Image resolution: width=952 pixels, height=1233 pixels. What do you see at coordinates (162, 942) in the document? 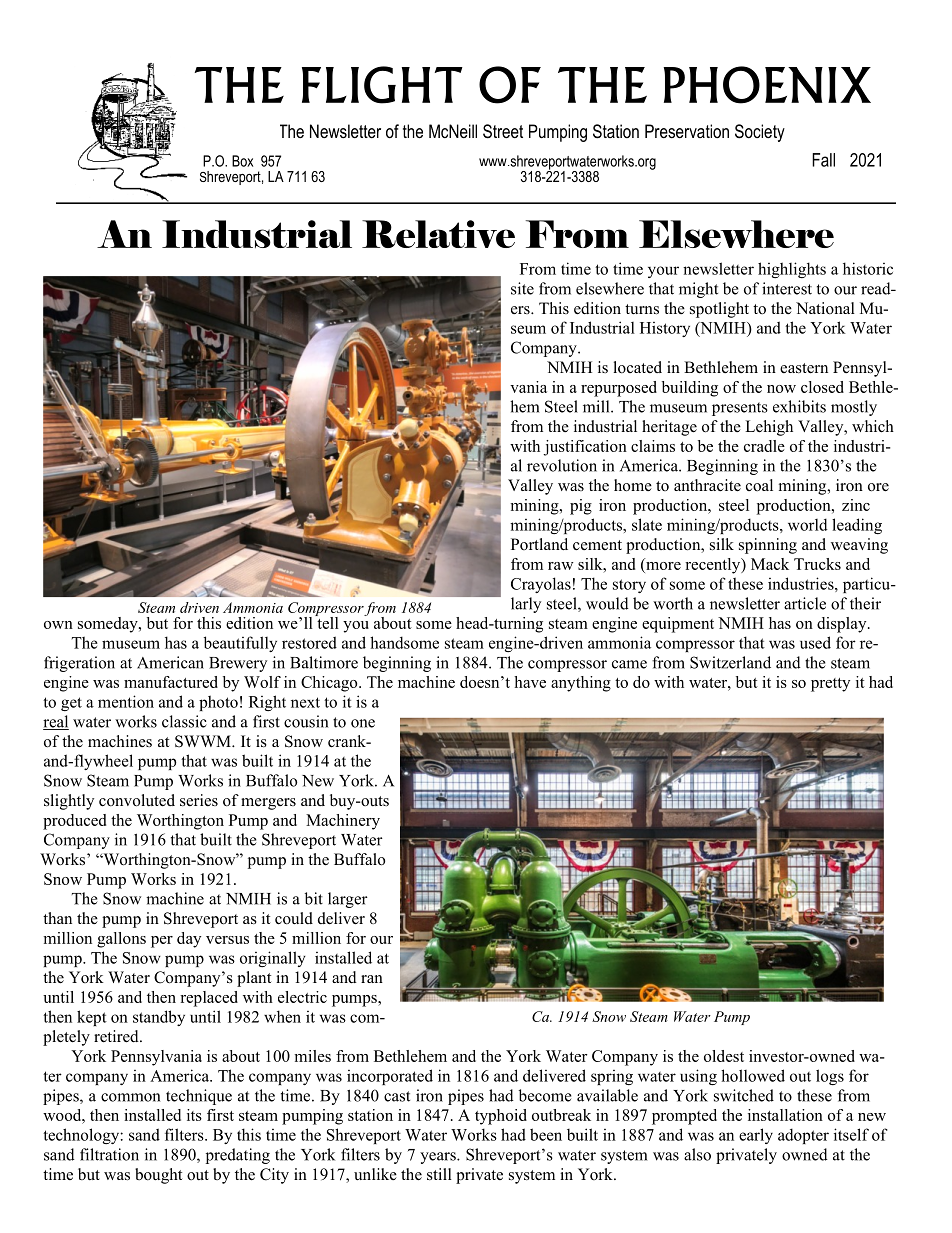
I see `per` at bounding box center [162, 942].
